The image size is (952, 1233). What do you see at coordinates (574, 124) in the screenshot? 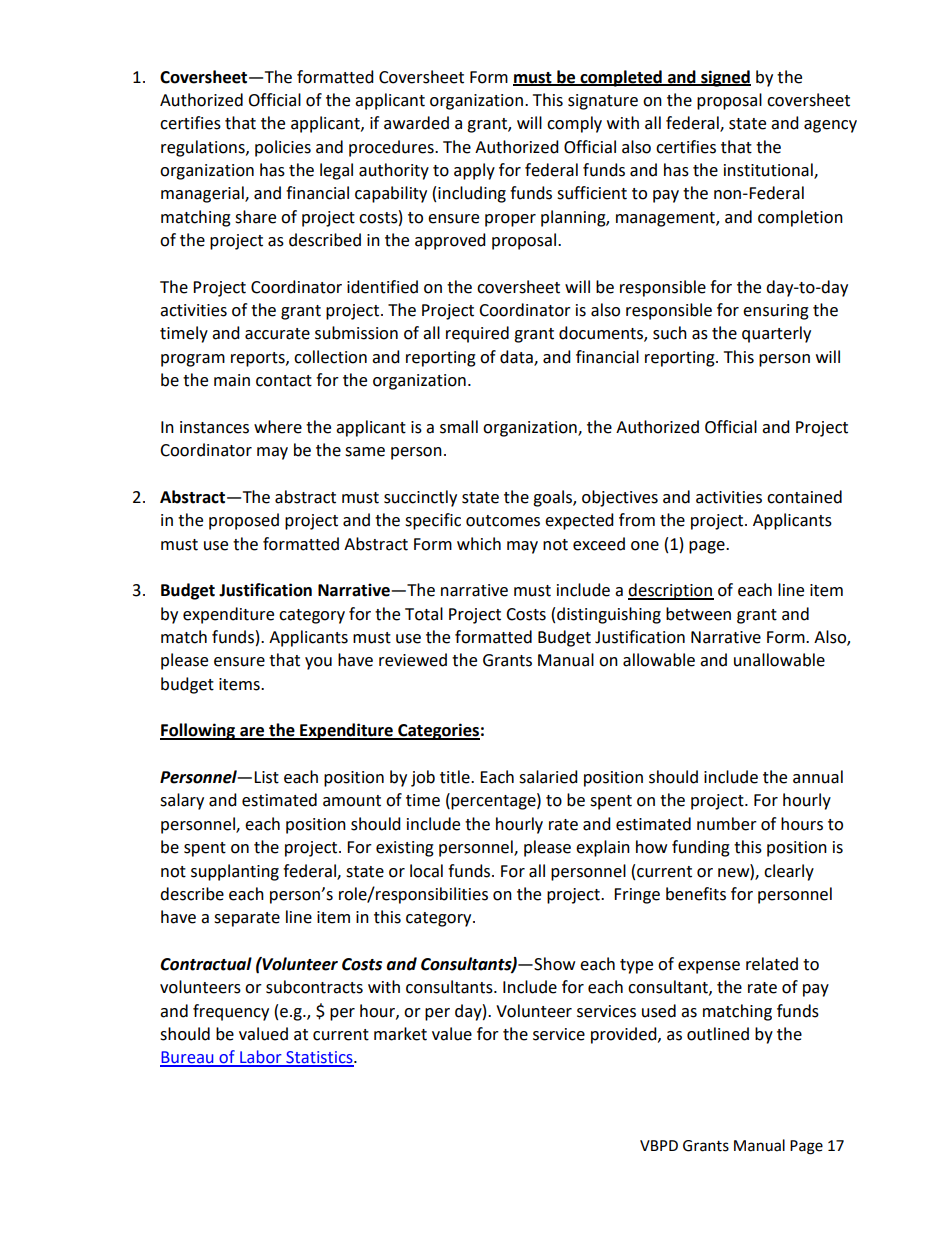
I see `comply` at bounding box center [574, 124].
